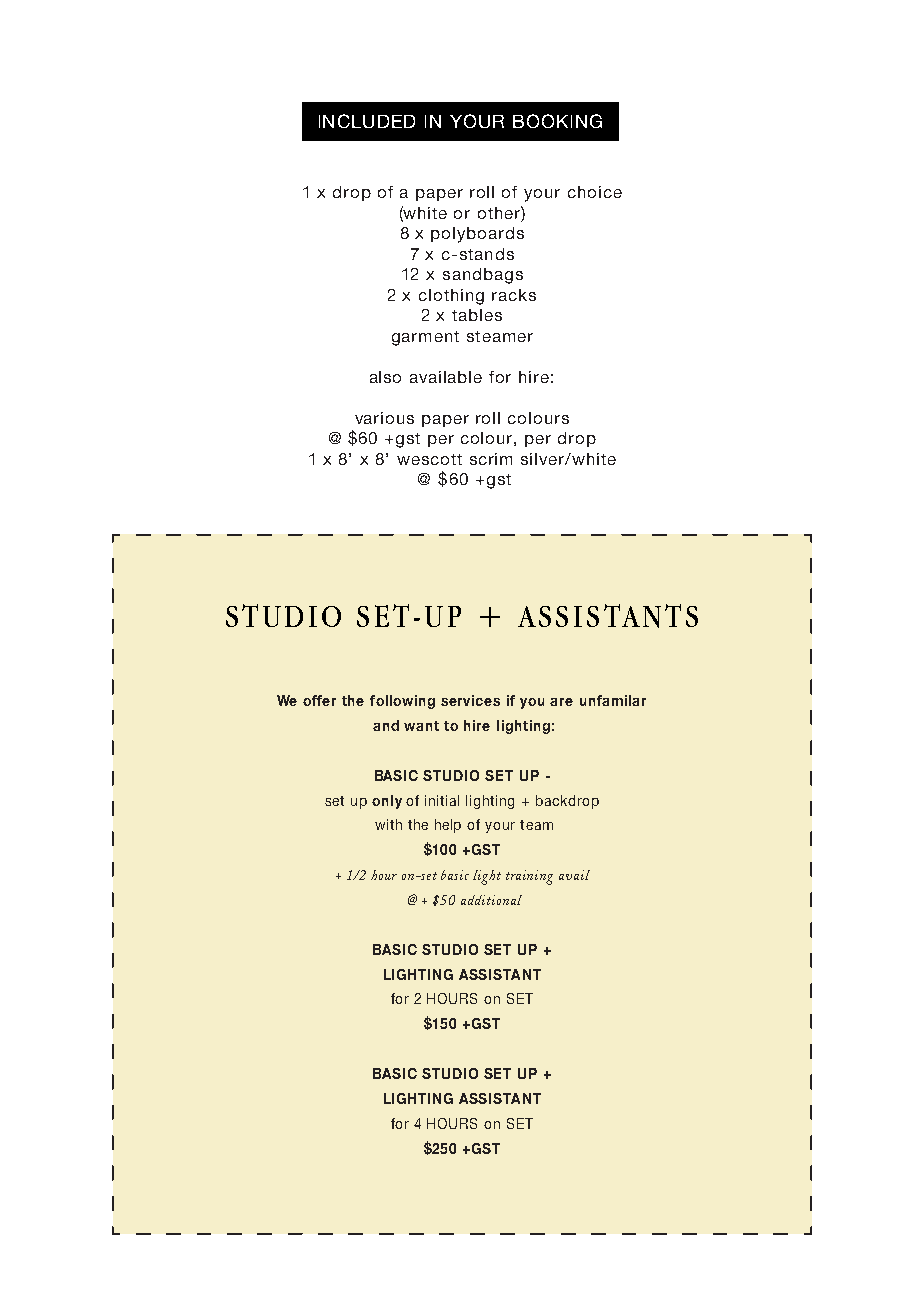 The width and height of the screenshot is (924, 1308). Describe the element at coordinates (557, 121) in the screenshot. I see `BOOKING` at that location.
